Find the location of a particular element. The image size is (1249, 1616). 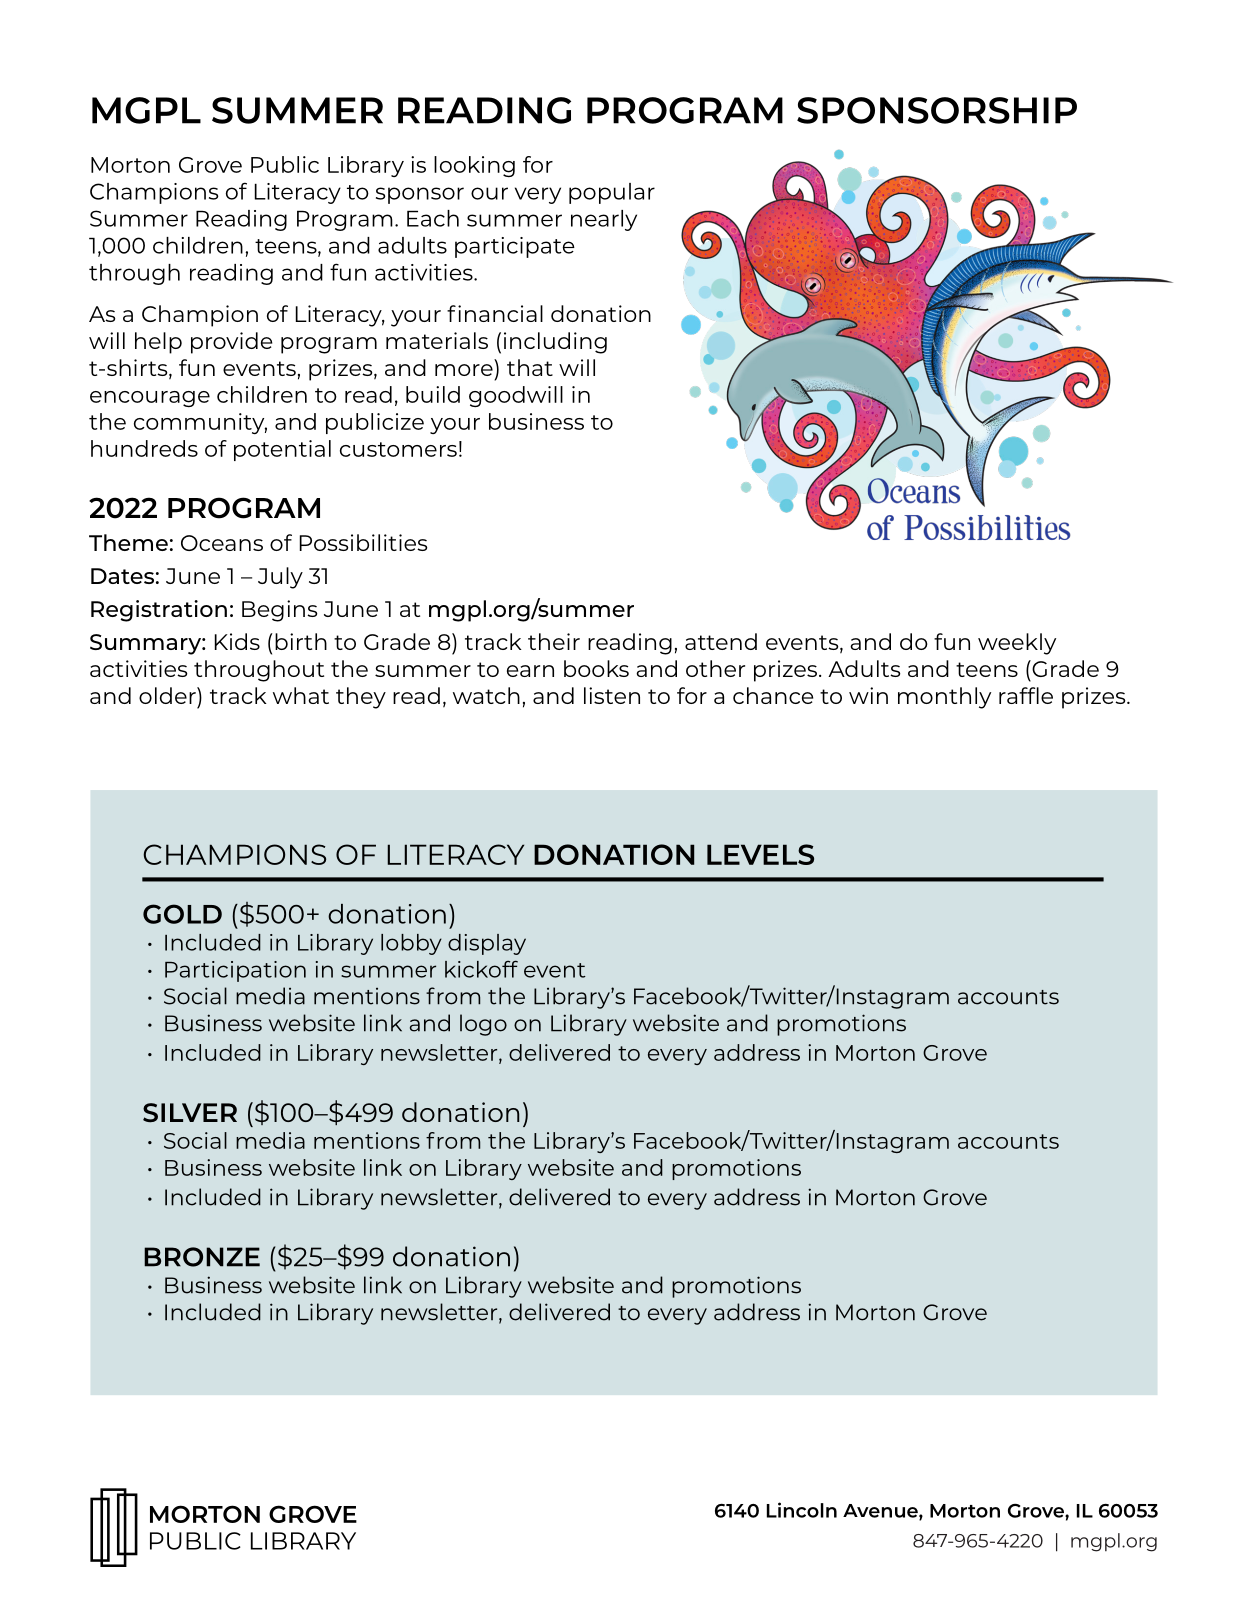

provide is located at coordinates (231, 343).
